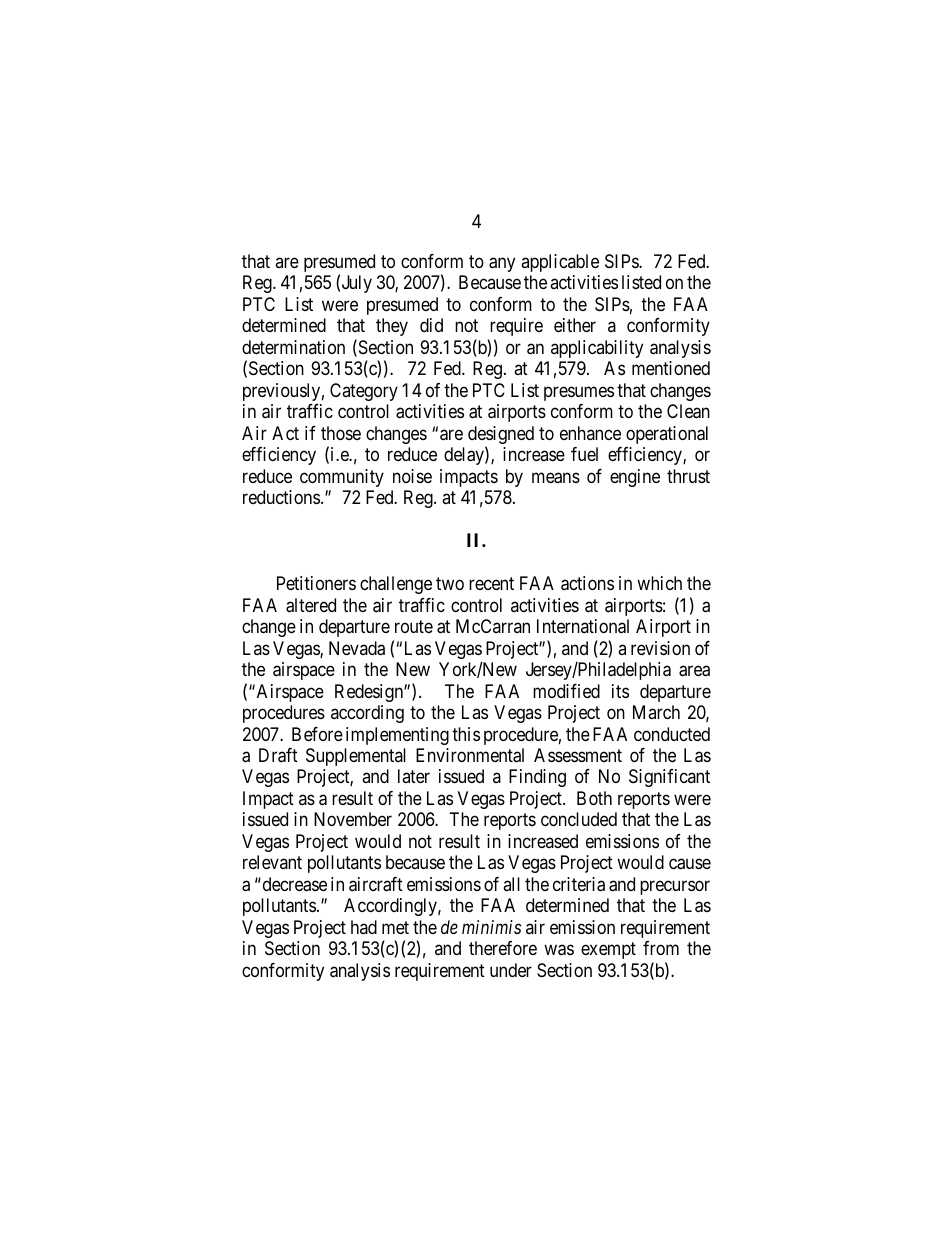  What do you see at coordinates (660, 648) in the screenshot?
I see `revision` at bounding box center [660, 648].
